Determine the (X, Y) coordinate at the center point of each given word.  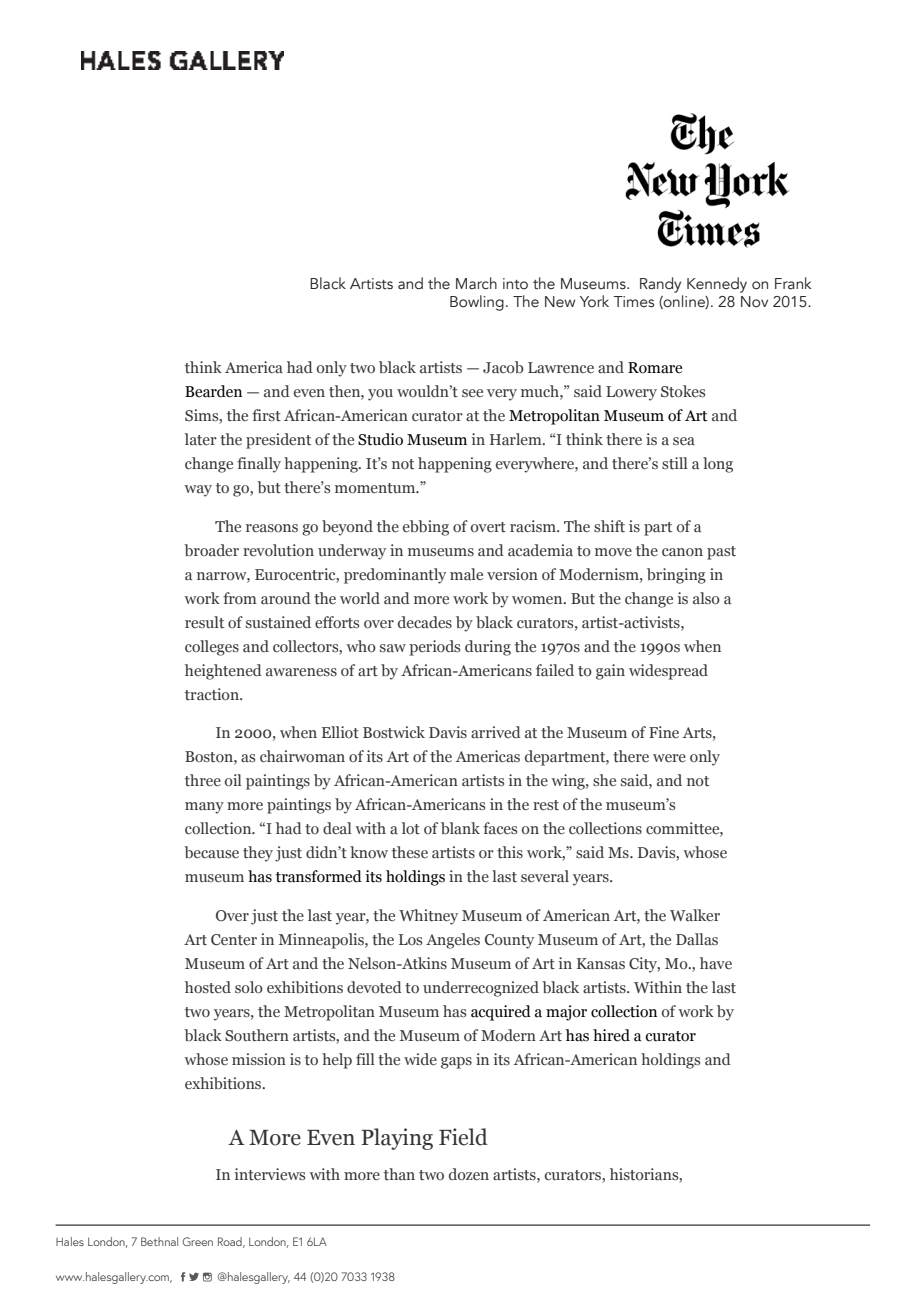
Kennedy (717, 285)
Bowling (477, 303)
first (266, 415)
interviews (270, 1174)
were (669, 758)
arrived (496, 732)
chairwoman (302, 756)
